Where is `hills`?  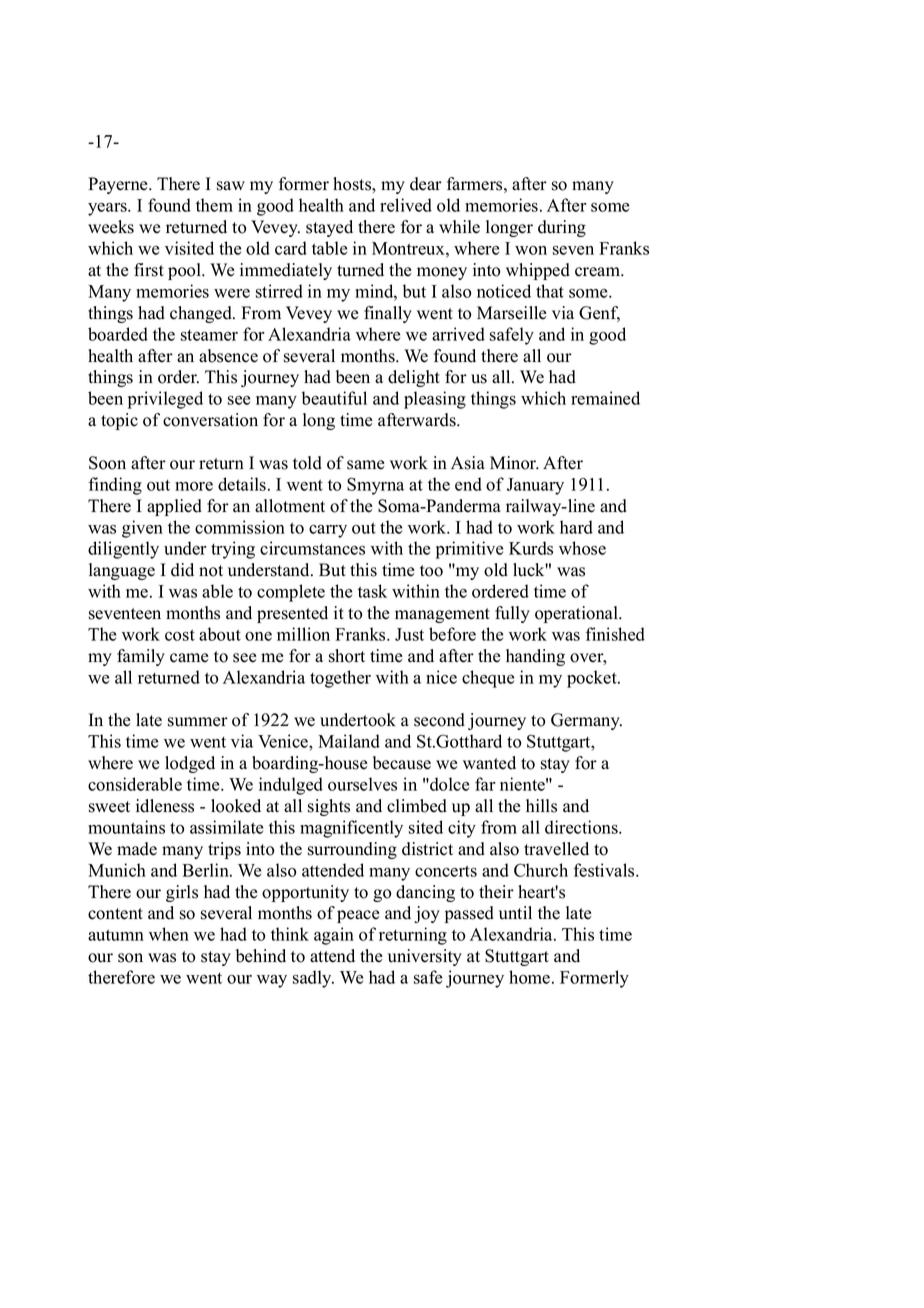 hills is located at coordinates (541, 806).
